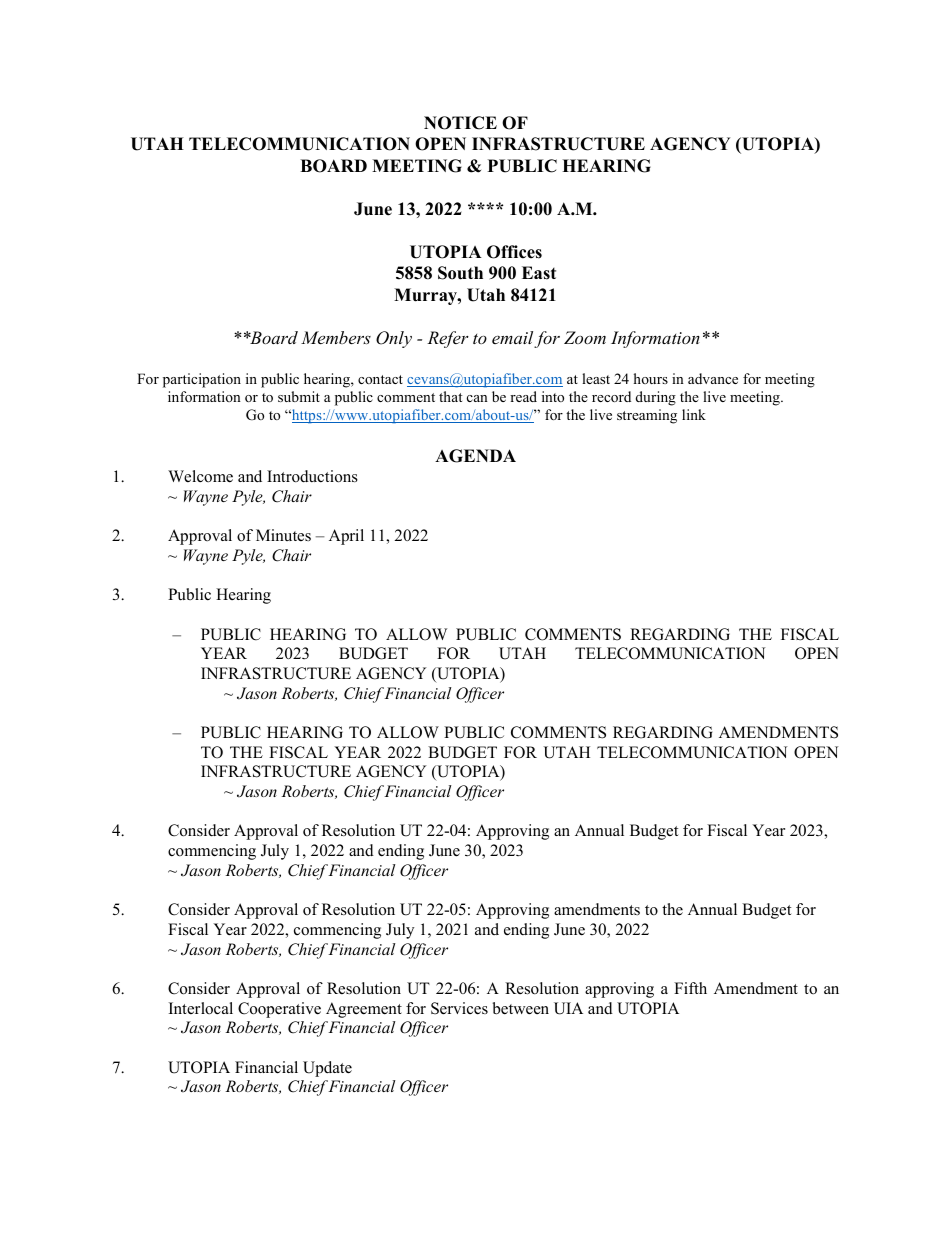  What do you see at coordinates (459, 1008) in the image?
I see `Services` at bounding box center [459, 1008].
